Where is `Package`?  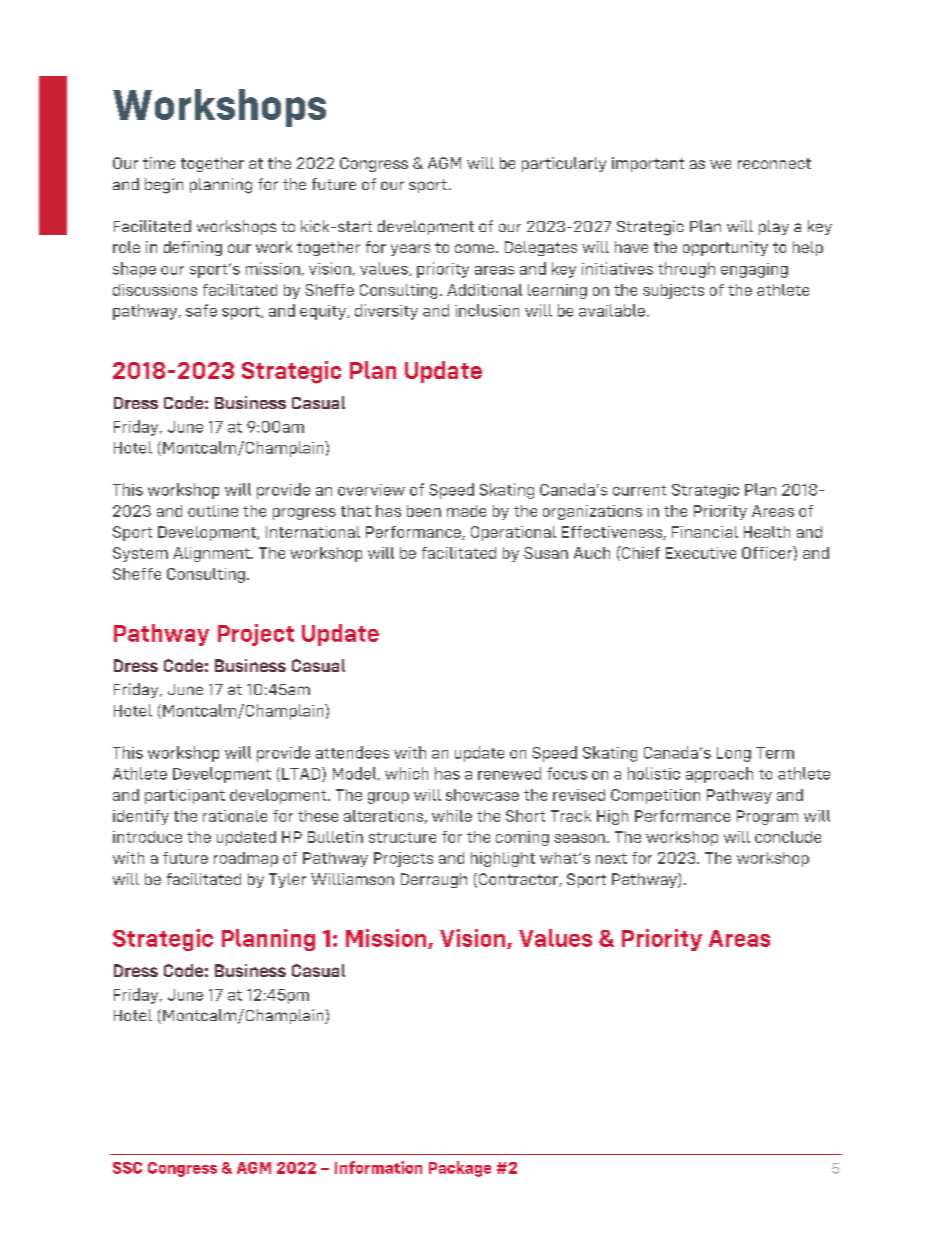 Package is located at coordinates (460, 1169).
